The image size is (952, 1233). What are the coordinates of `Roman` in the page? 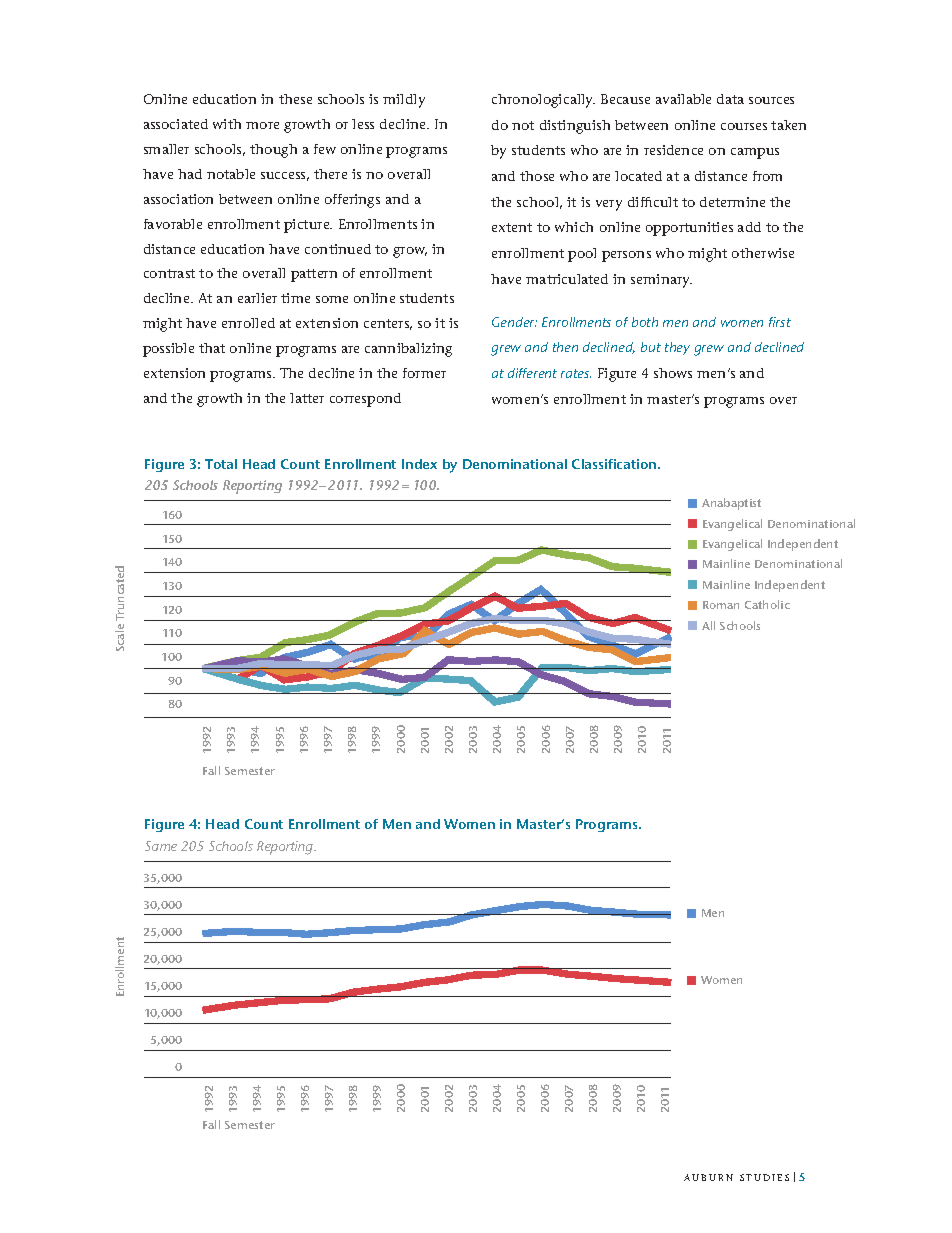 It's located at (721, 605).
